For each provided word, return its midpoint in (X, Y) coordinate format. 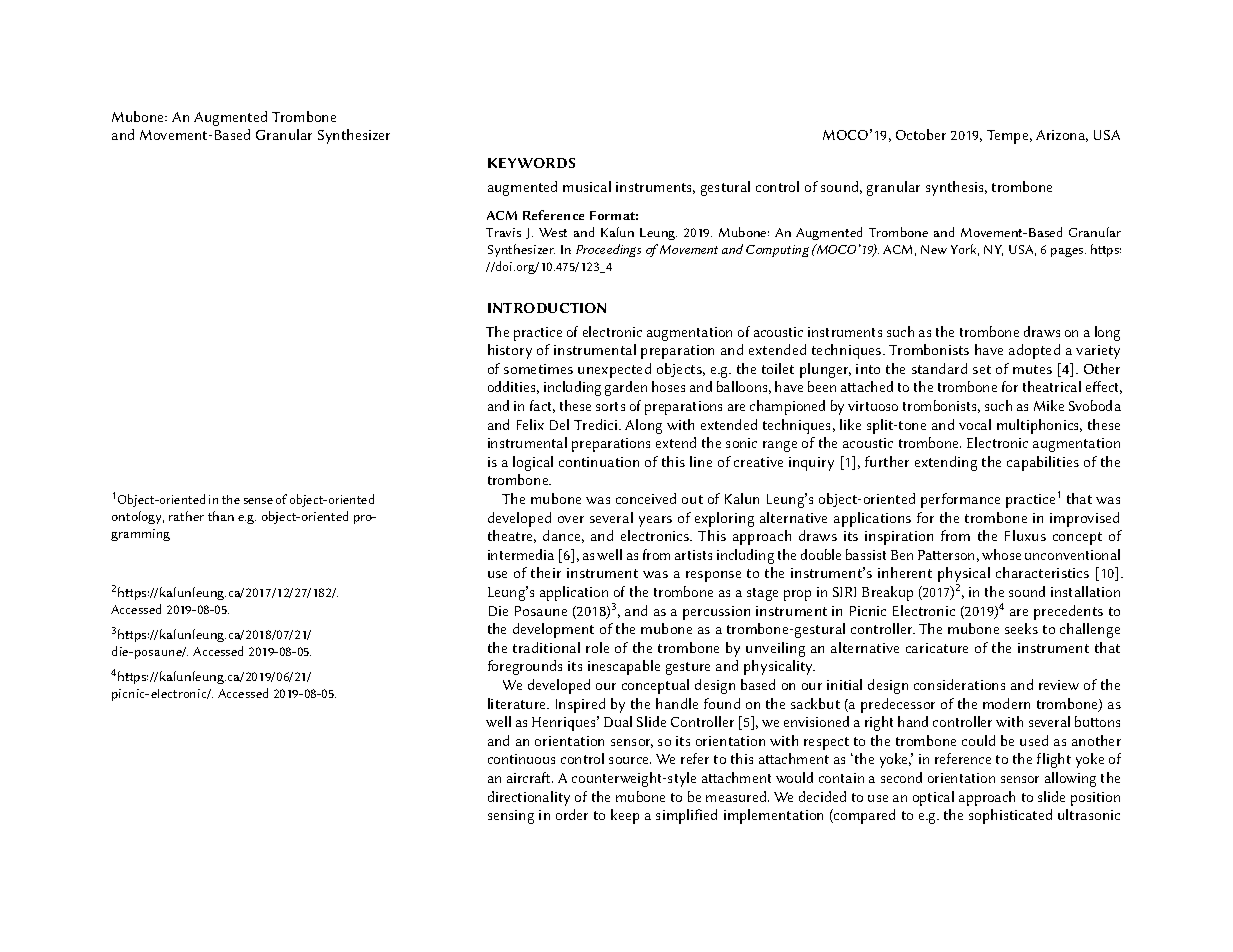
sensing (511, 817)
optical (933, 798)
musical (587, 186)
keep (625, 816)
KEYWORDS (531, 163)
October (921, 134)
